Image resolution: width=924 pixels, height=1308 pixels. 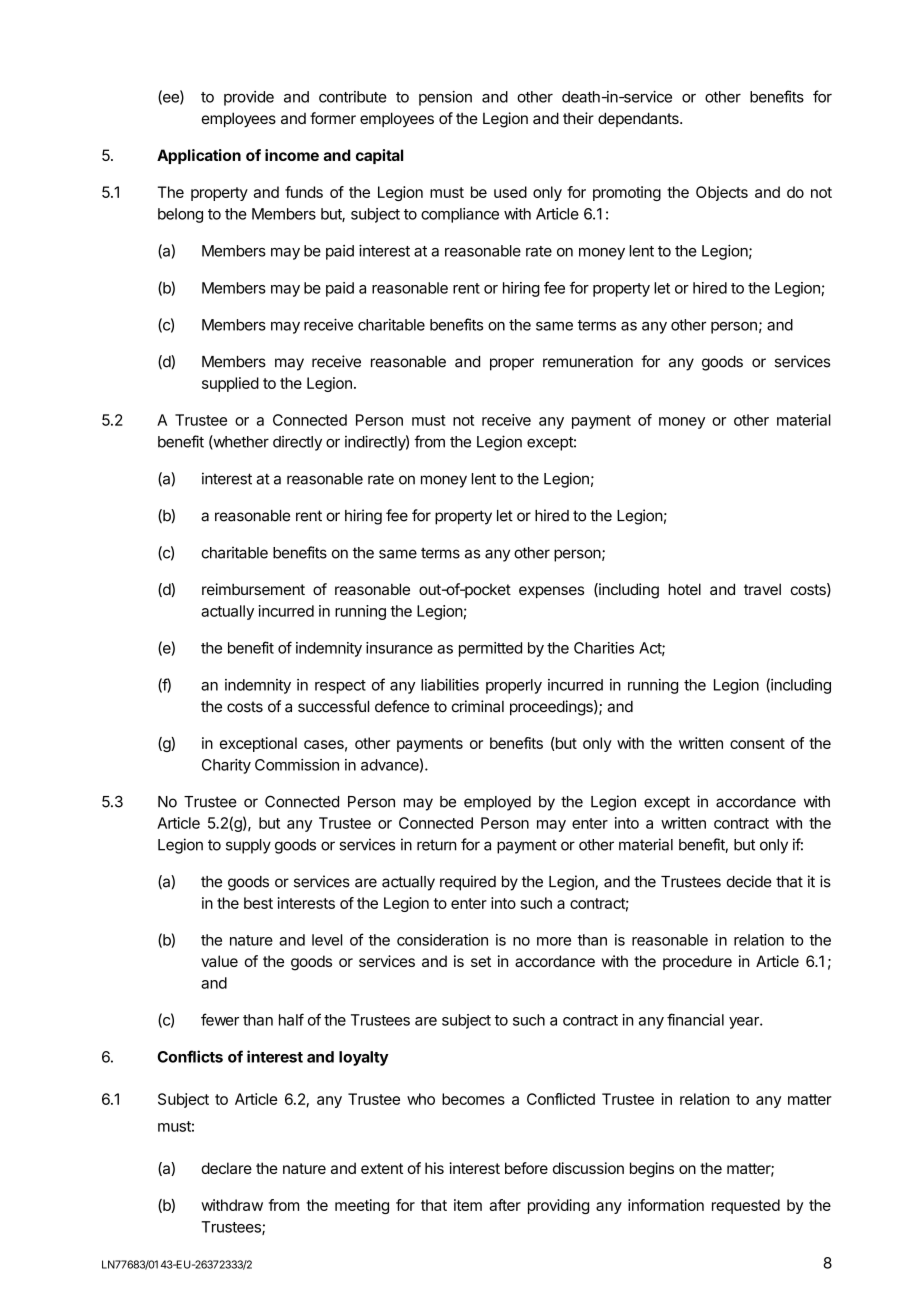 What do you see at coordinates (253, 589) in the document?
I see `reimbursement` at bounding box center [253, 589].
